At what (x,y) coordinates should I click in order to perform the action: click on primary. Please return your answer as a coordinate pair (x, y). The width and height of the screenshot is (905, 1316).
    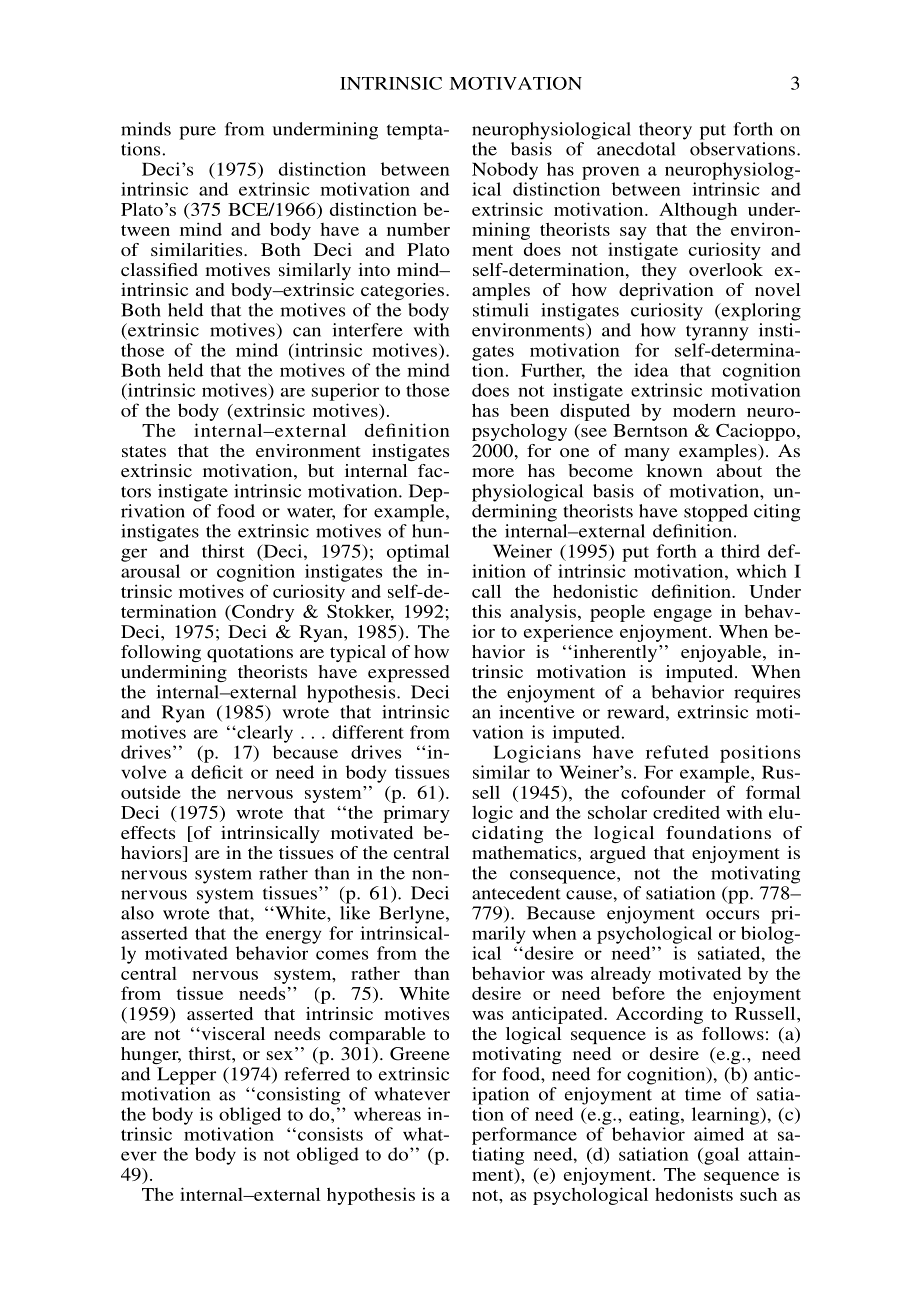
    Looking at the image, I should click on (416, 814).
